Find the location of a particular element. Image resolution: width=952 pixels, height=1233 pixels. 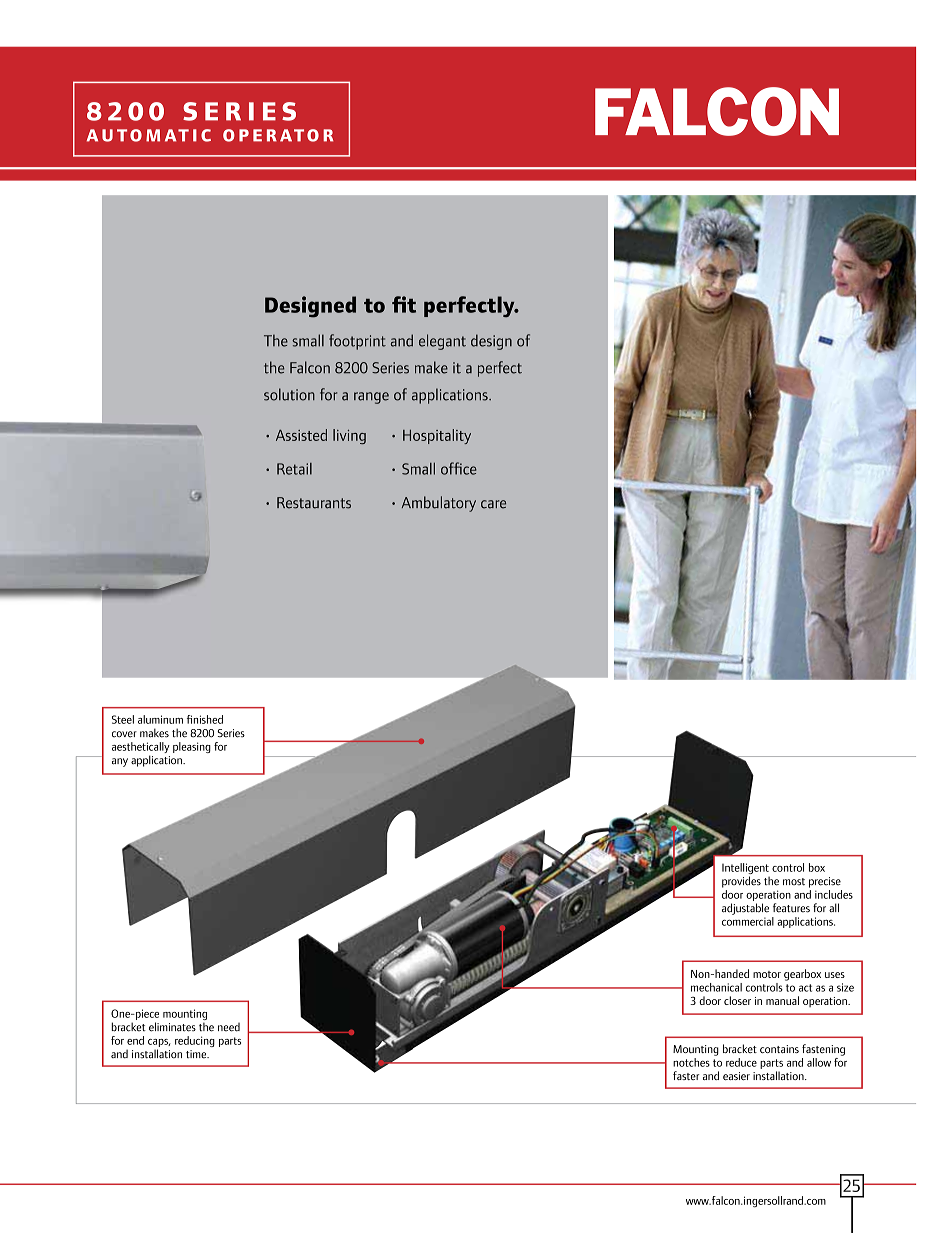

Intelligent is located at coordinates (746, 870).
